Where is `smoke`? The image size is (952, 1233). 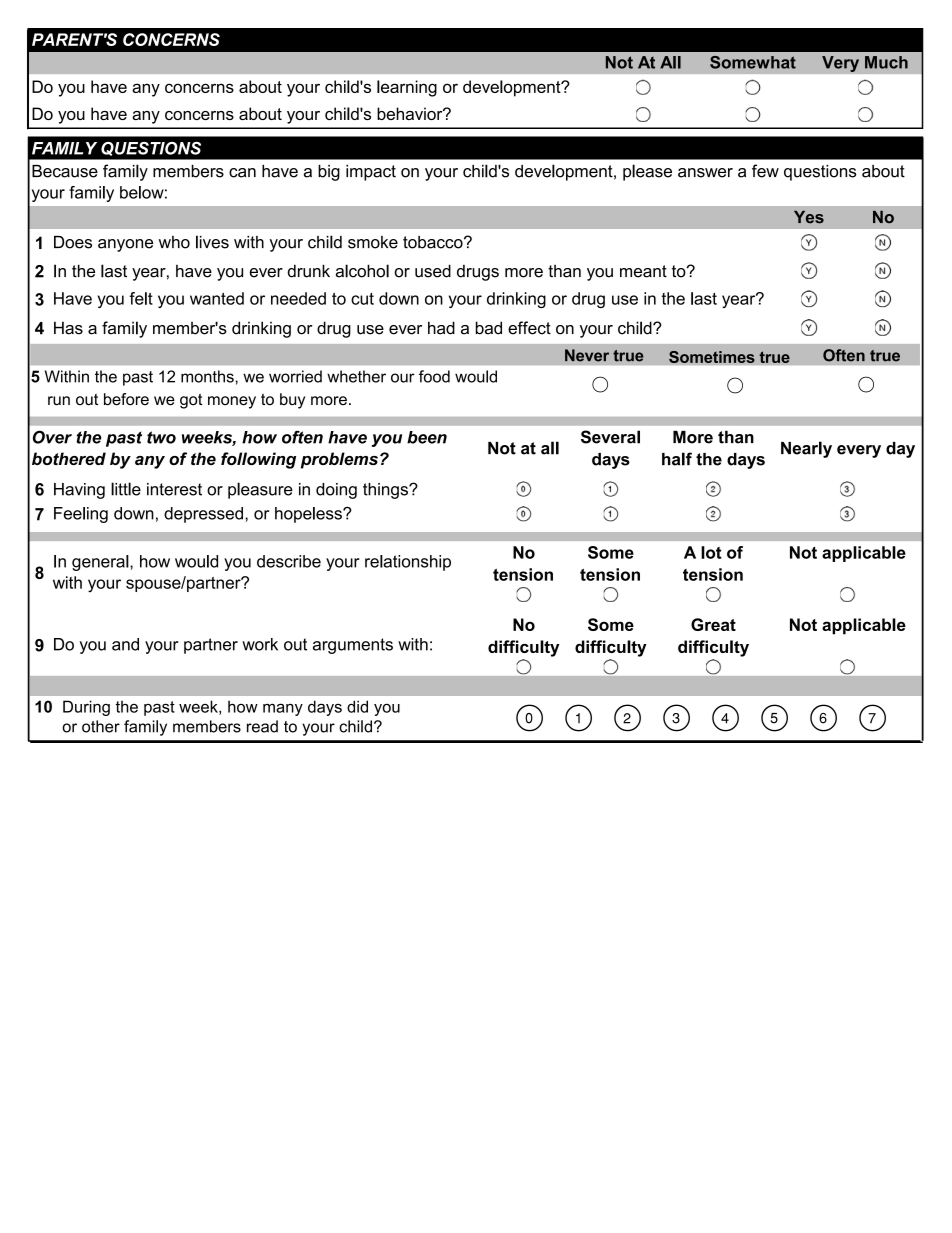 smoke is located at coordinates (373, 242).
